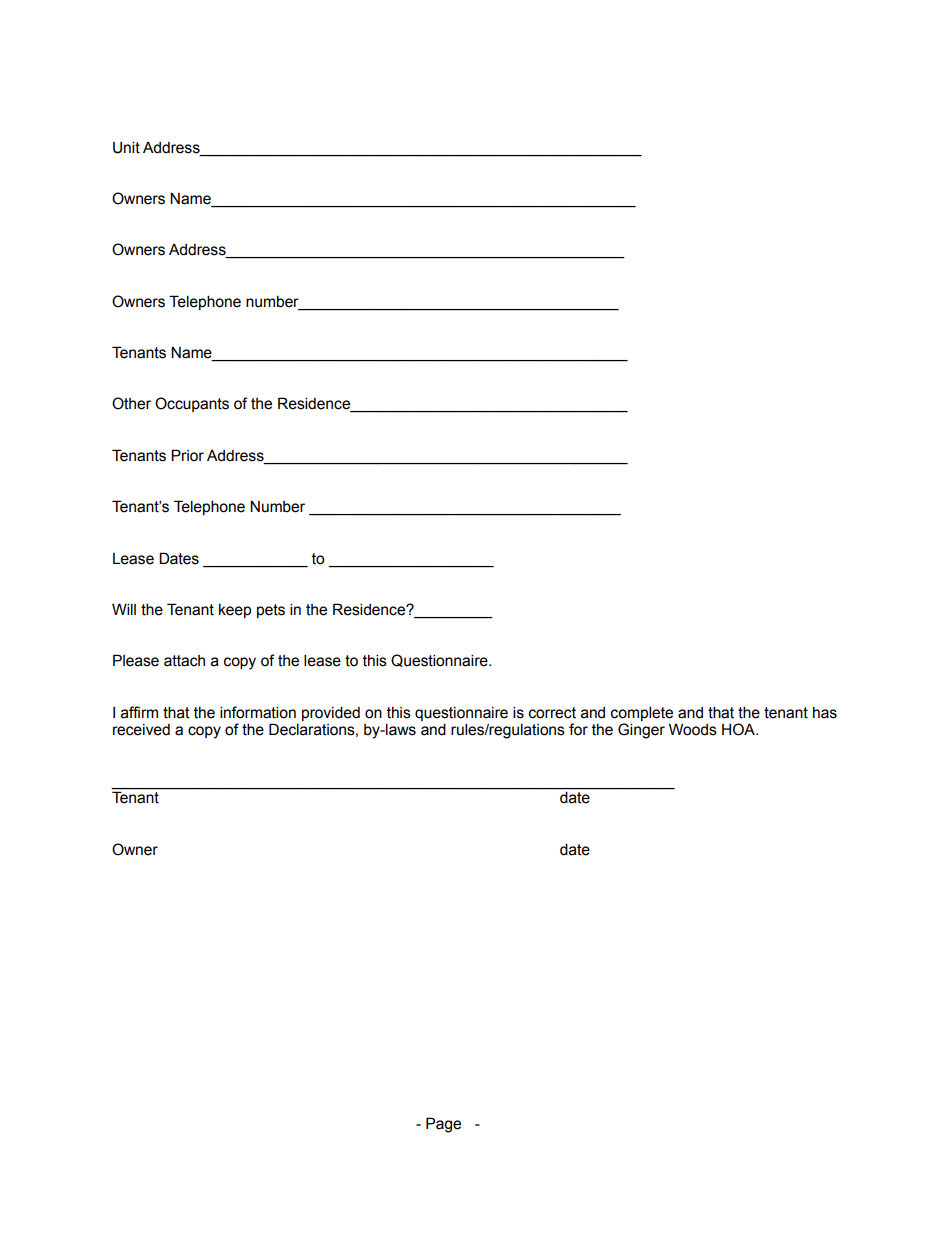 The height and width of the document is (1233, 952). Describe the element at coordinates (740, 729) in the document. I see `HOA` at that location.
